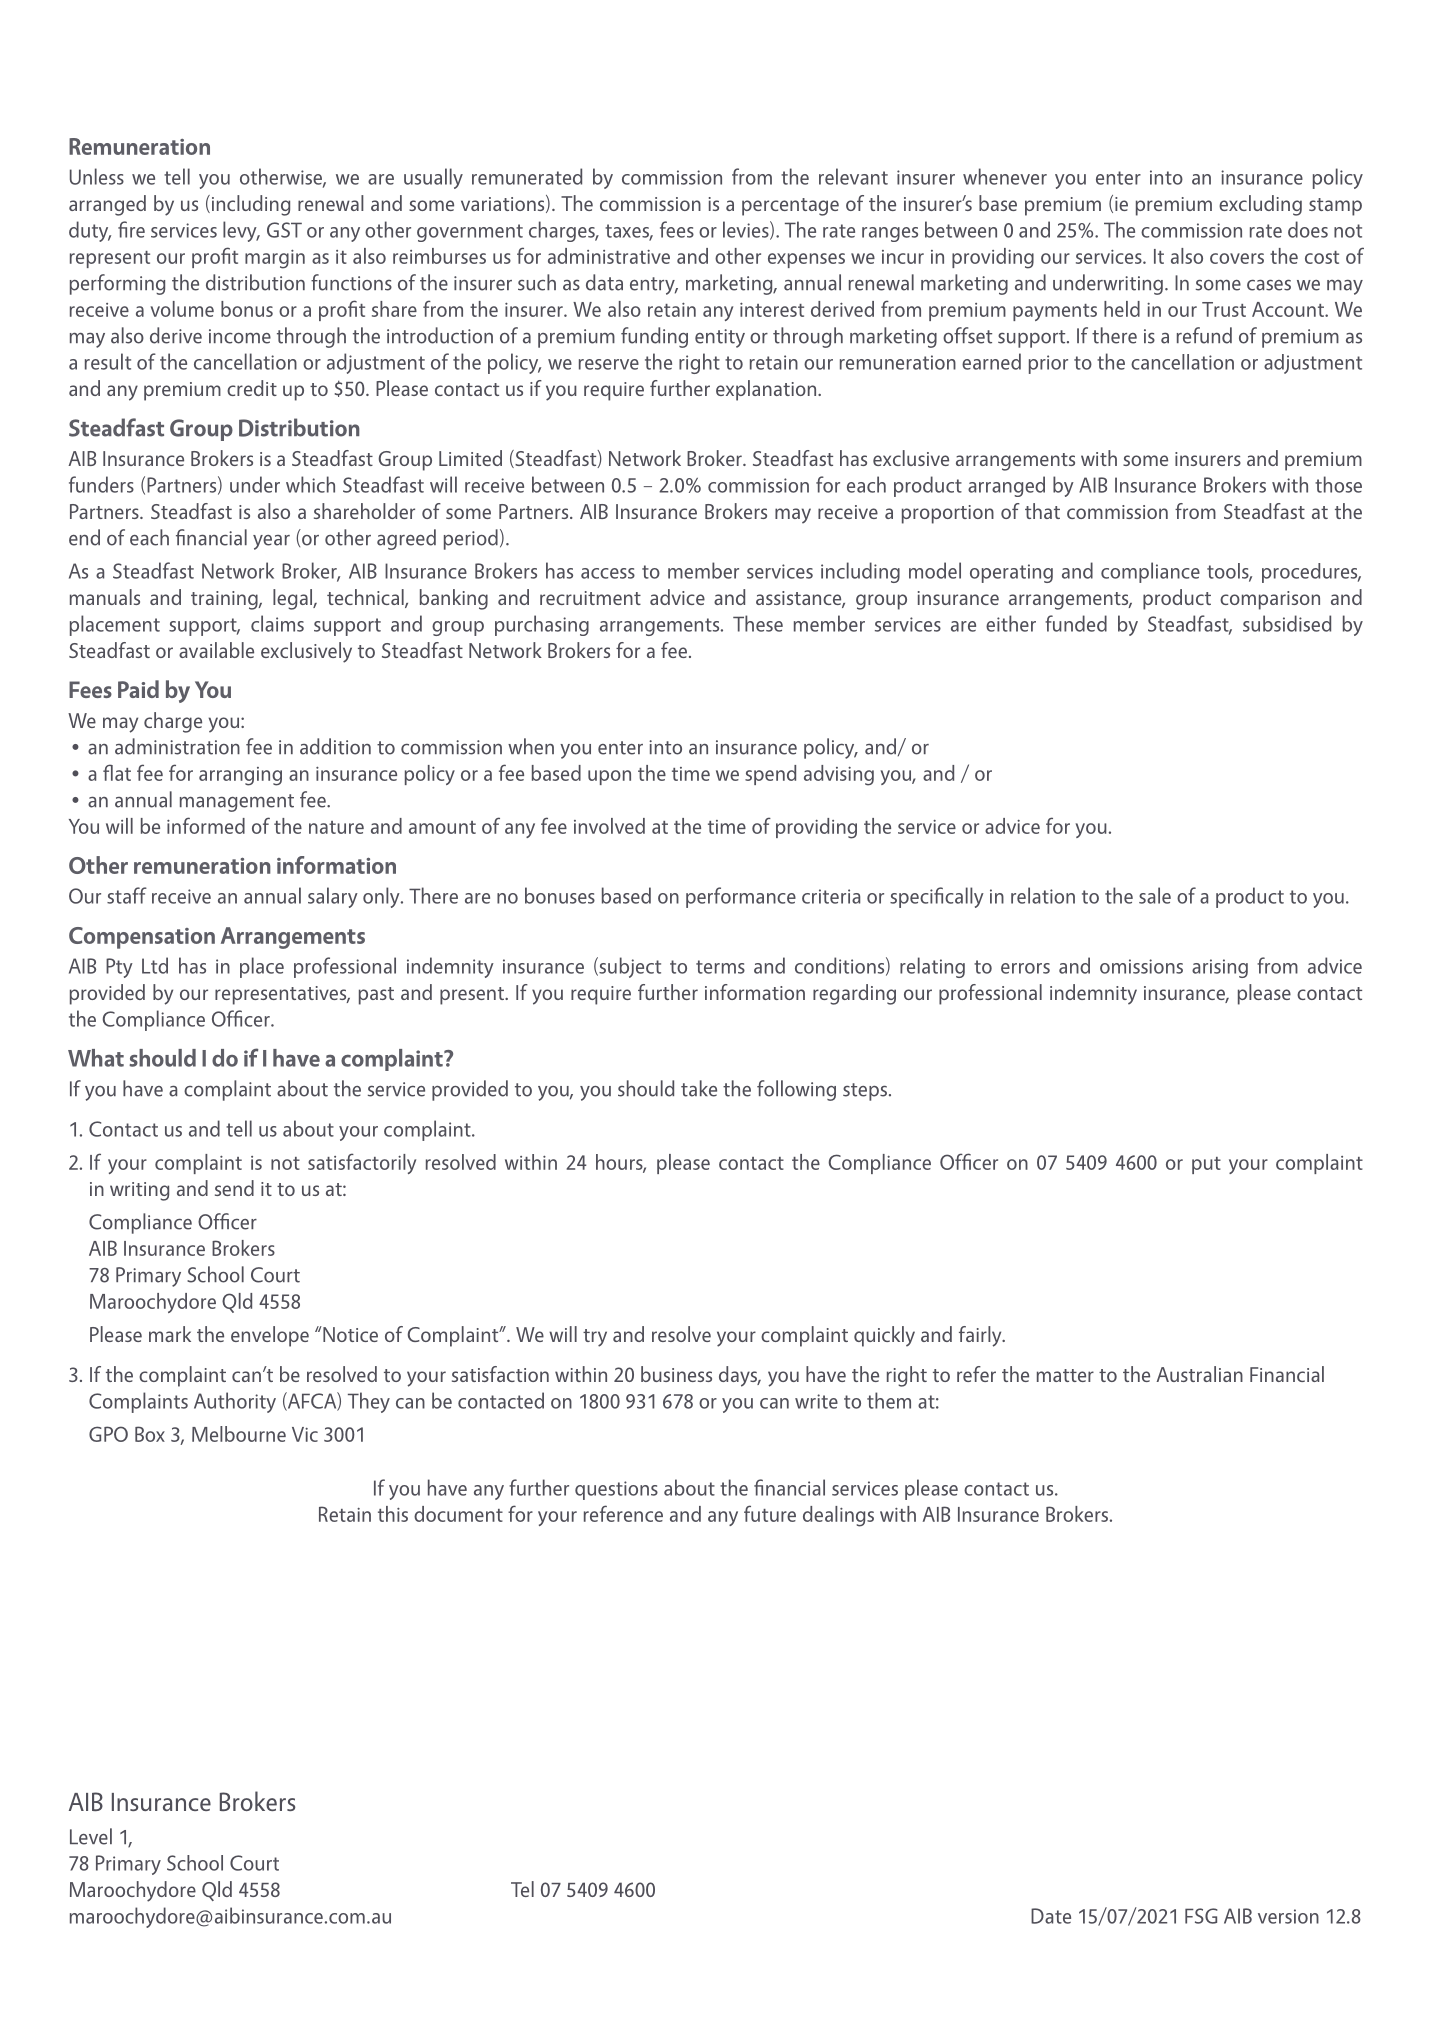 The height and width of the screenshot is (2024, 1431). What do you see at coordinates (155, 965) in the screenshot?
I see `Ltd` at bounding box center [155, 965].
